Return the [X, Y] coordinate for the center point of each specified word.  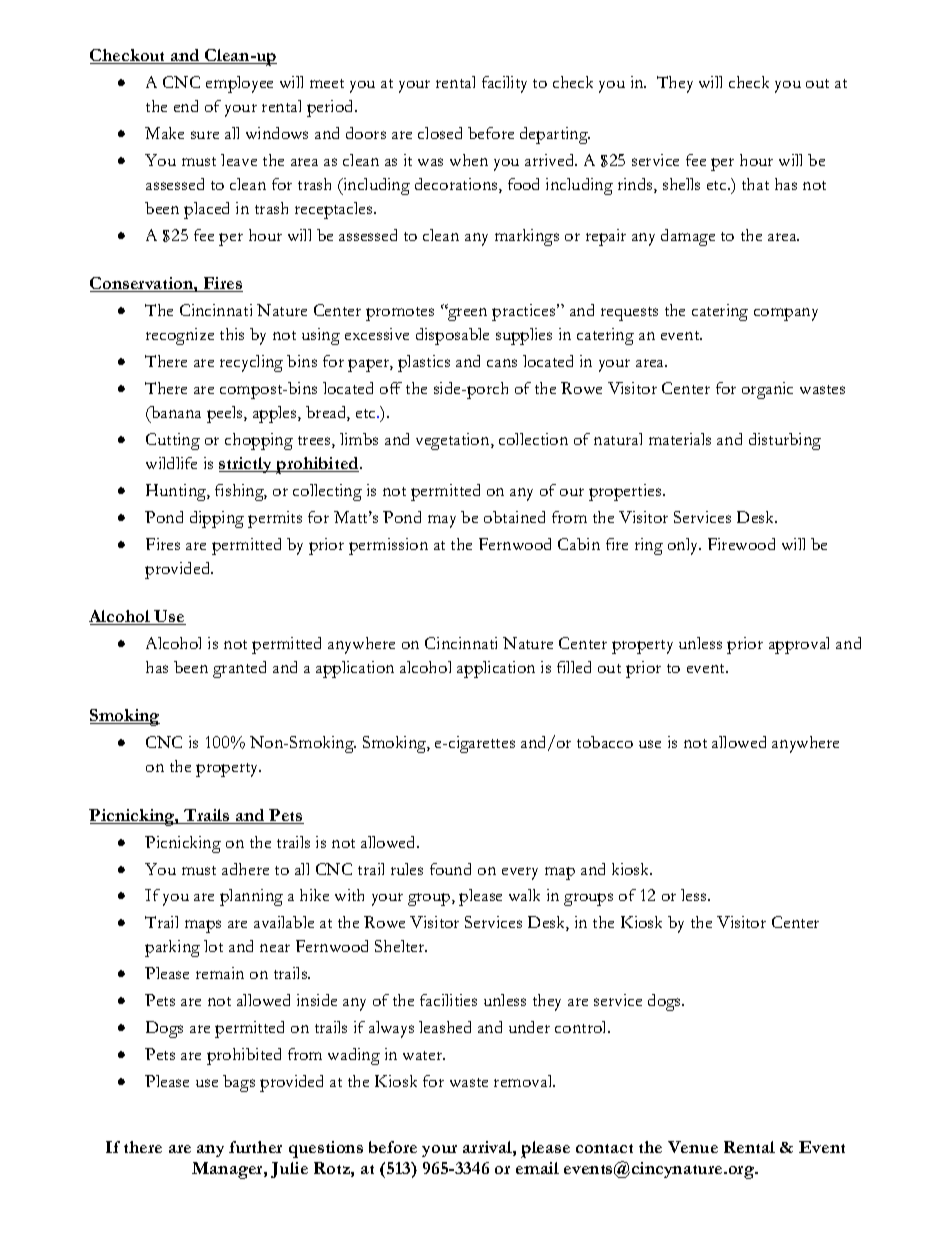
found [450, 869]
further [255, 1147]
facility [504, 84]
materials [680, 439]
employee [239, 84]
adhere [245, 869]
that [755, 184]
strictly [247, 465]
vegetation [454, 441]
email [537, 1168]
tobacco [605, 742]
